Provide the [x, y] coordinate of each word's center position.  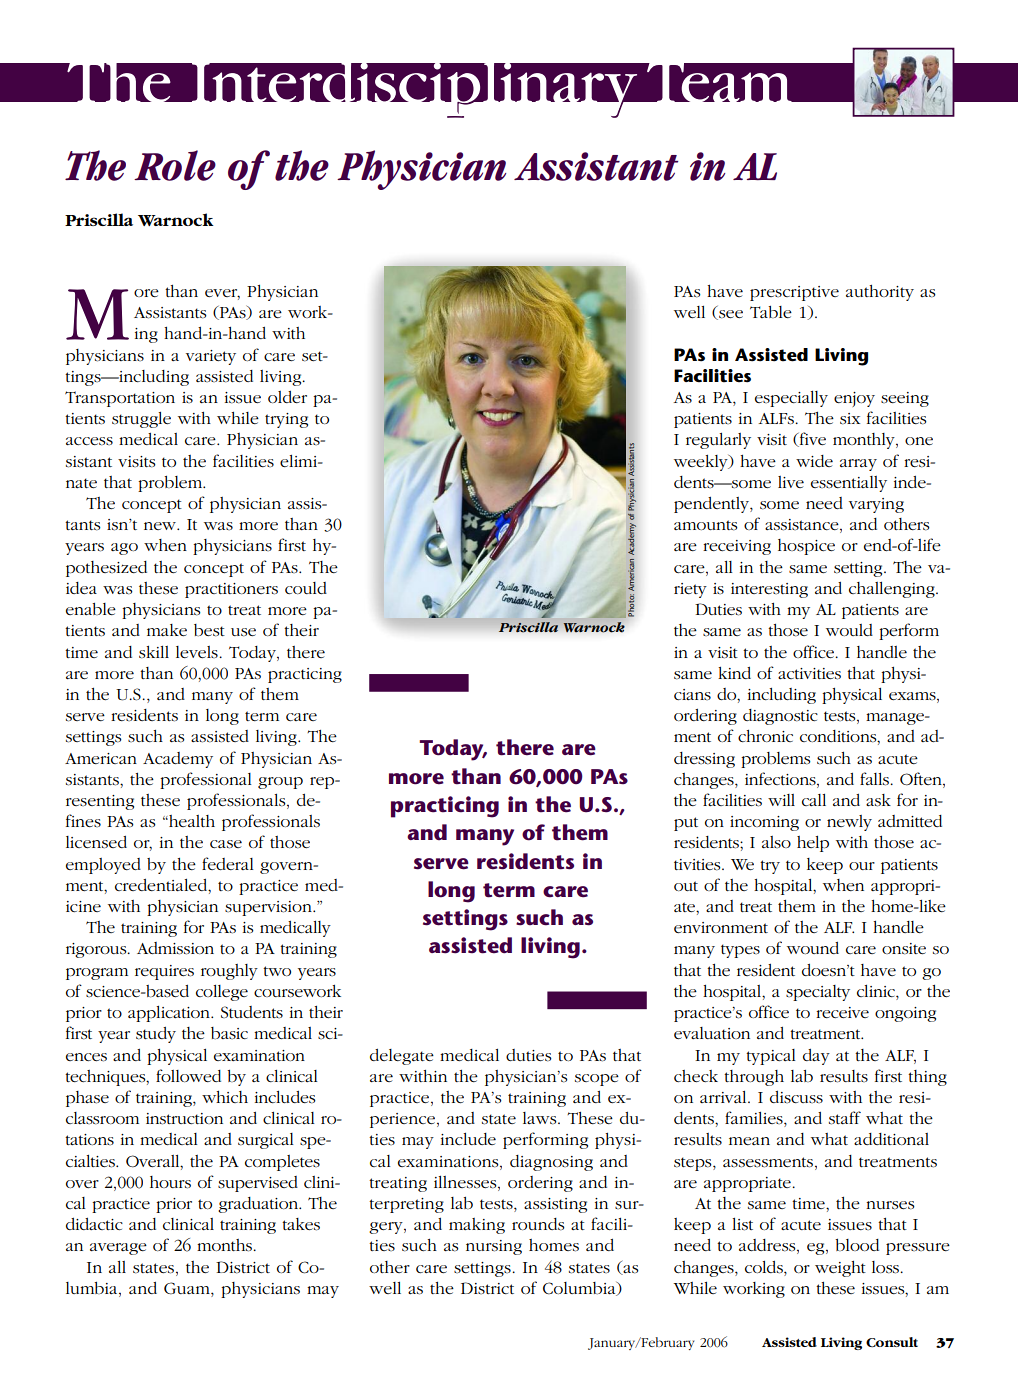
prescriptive [794, 293]
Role [175, 165]
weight [840, 1269]
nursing [494, 1247]
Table [771, 312]
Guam [188, 1289]
